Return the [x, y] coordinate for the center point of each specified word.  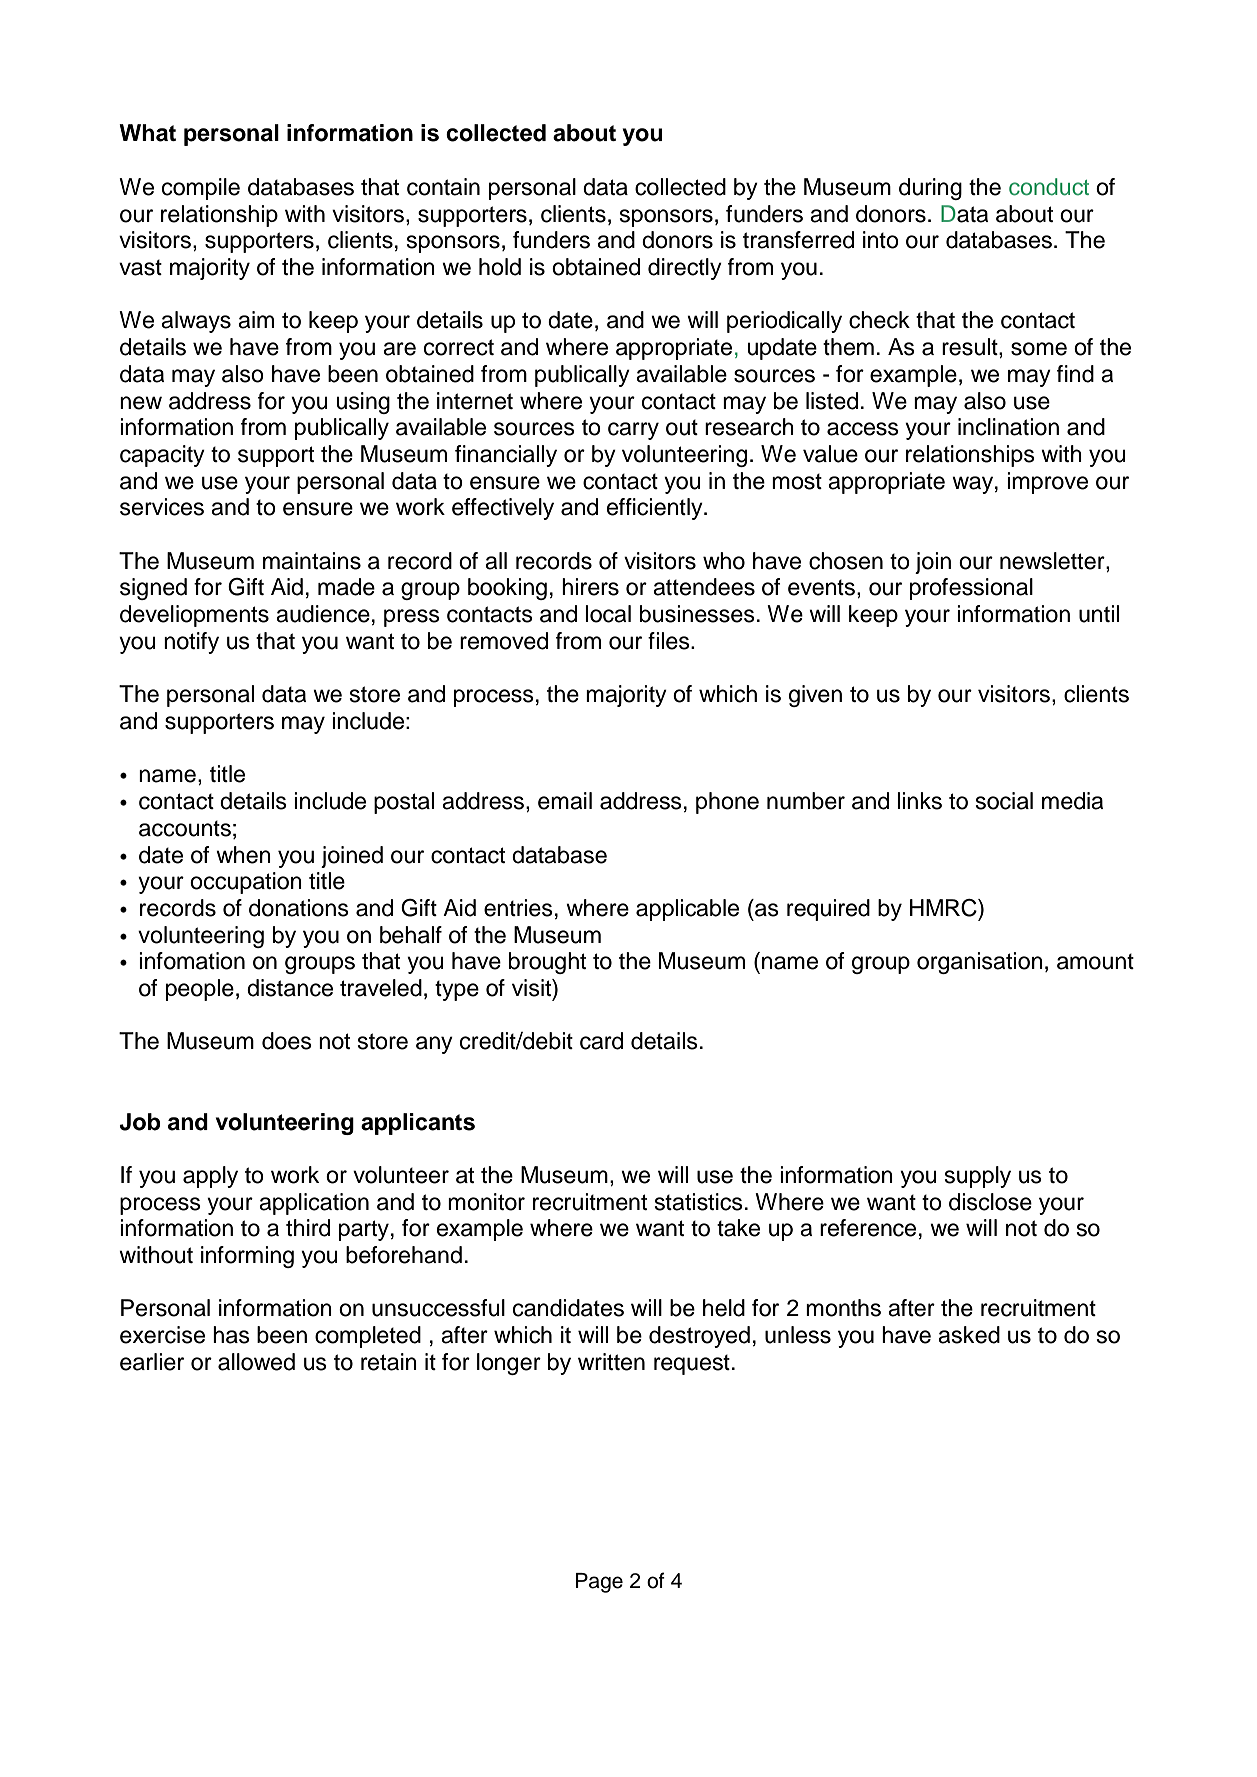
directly [685, 269]
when [243, 855]
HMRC [944, 908]
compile [201, 189]
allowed [256, 1362]
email [565, 801]
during [930, 189]
